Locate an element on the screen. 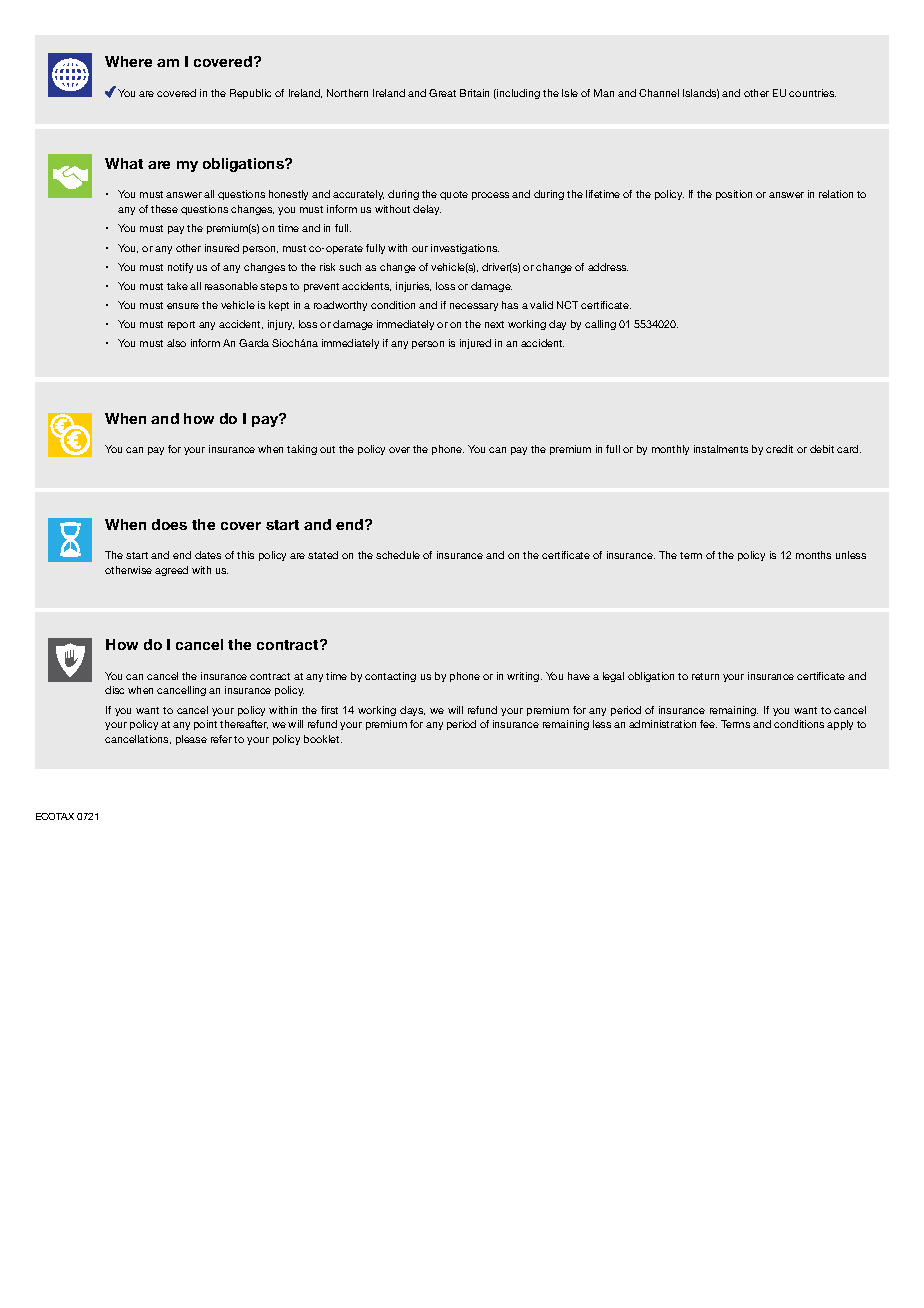  insured is located at coordinates (222, 248).
